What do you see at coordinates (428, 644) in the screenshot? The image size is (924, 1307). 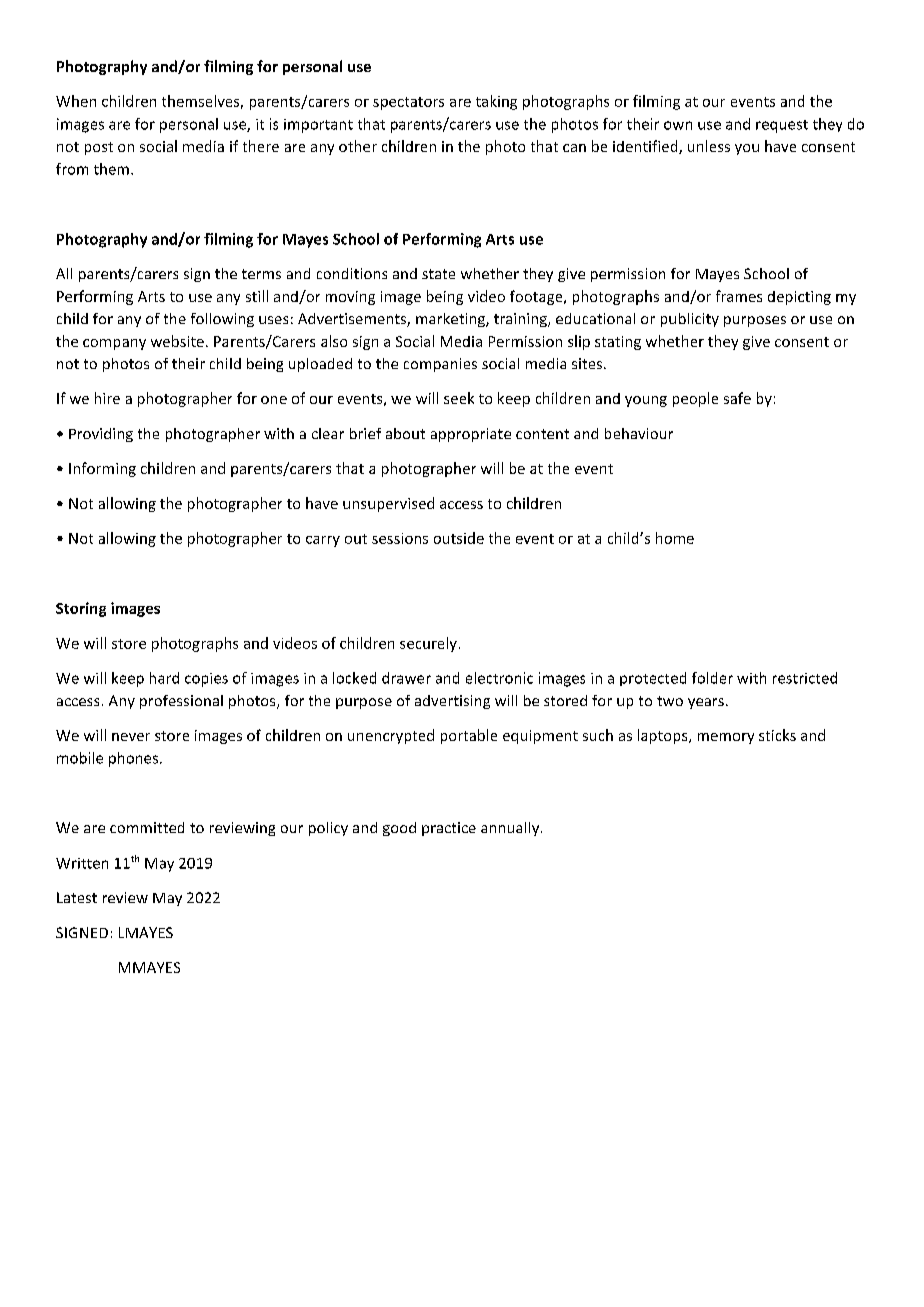 I see `securely` at bounding box center [428, 644].
